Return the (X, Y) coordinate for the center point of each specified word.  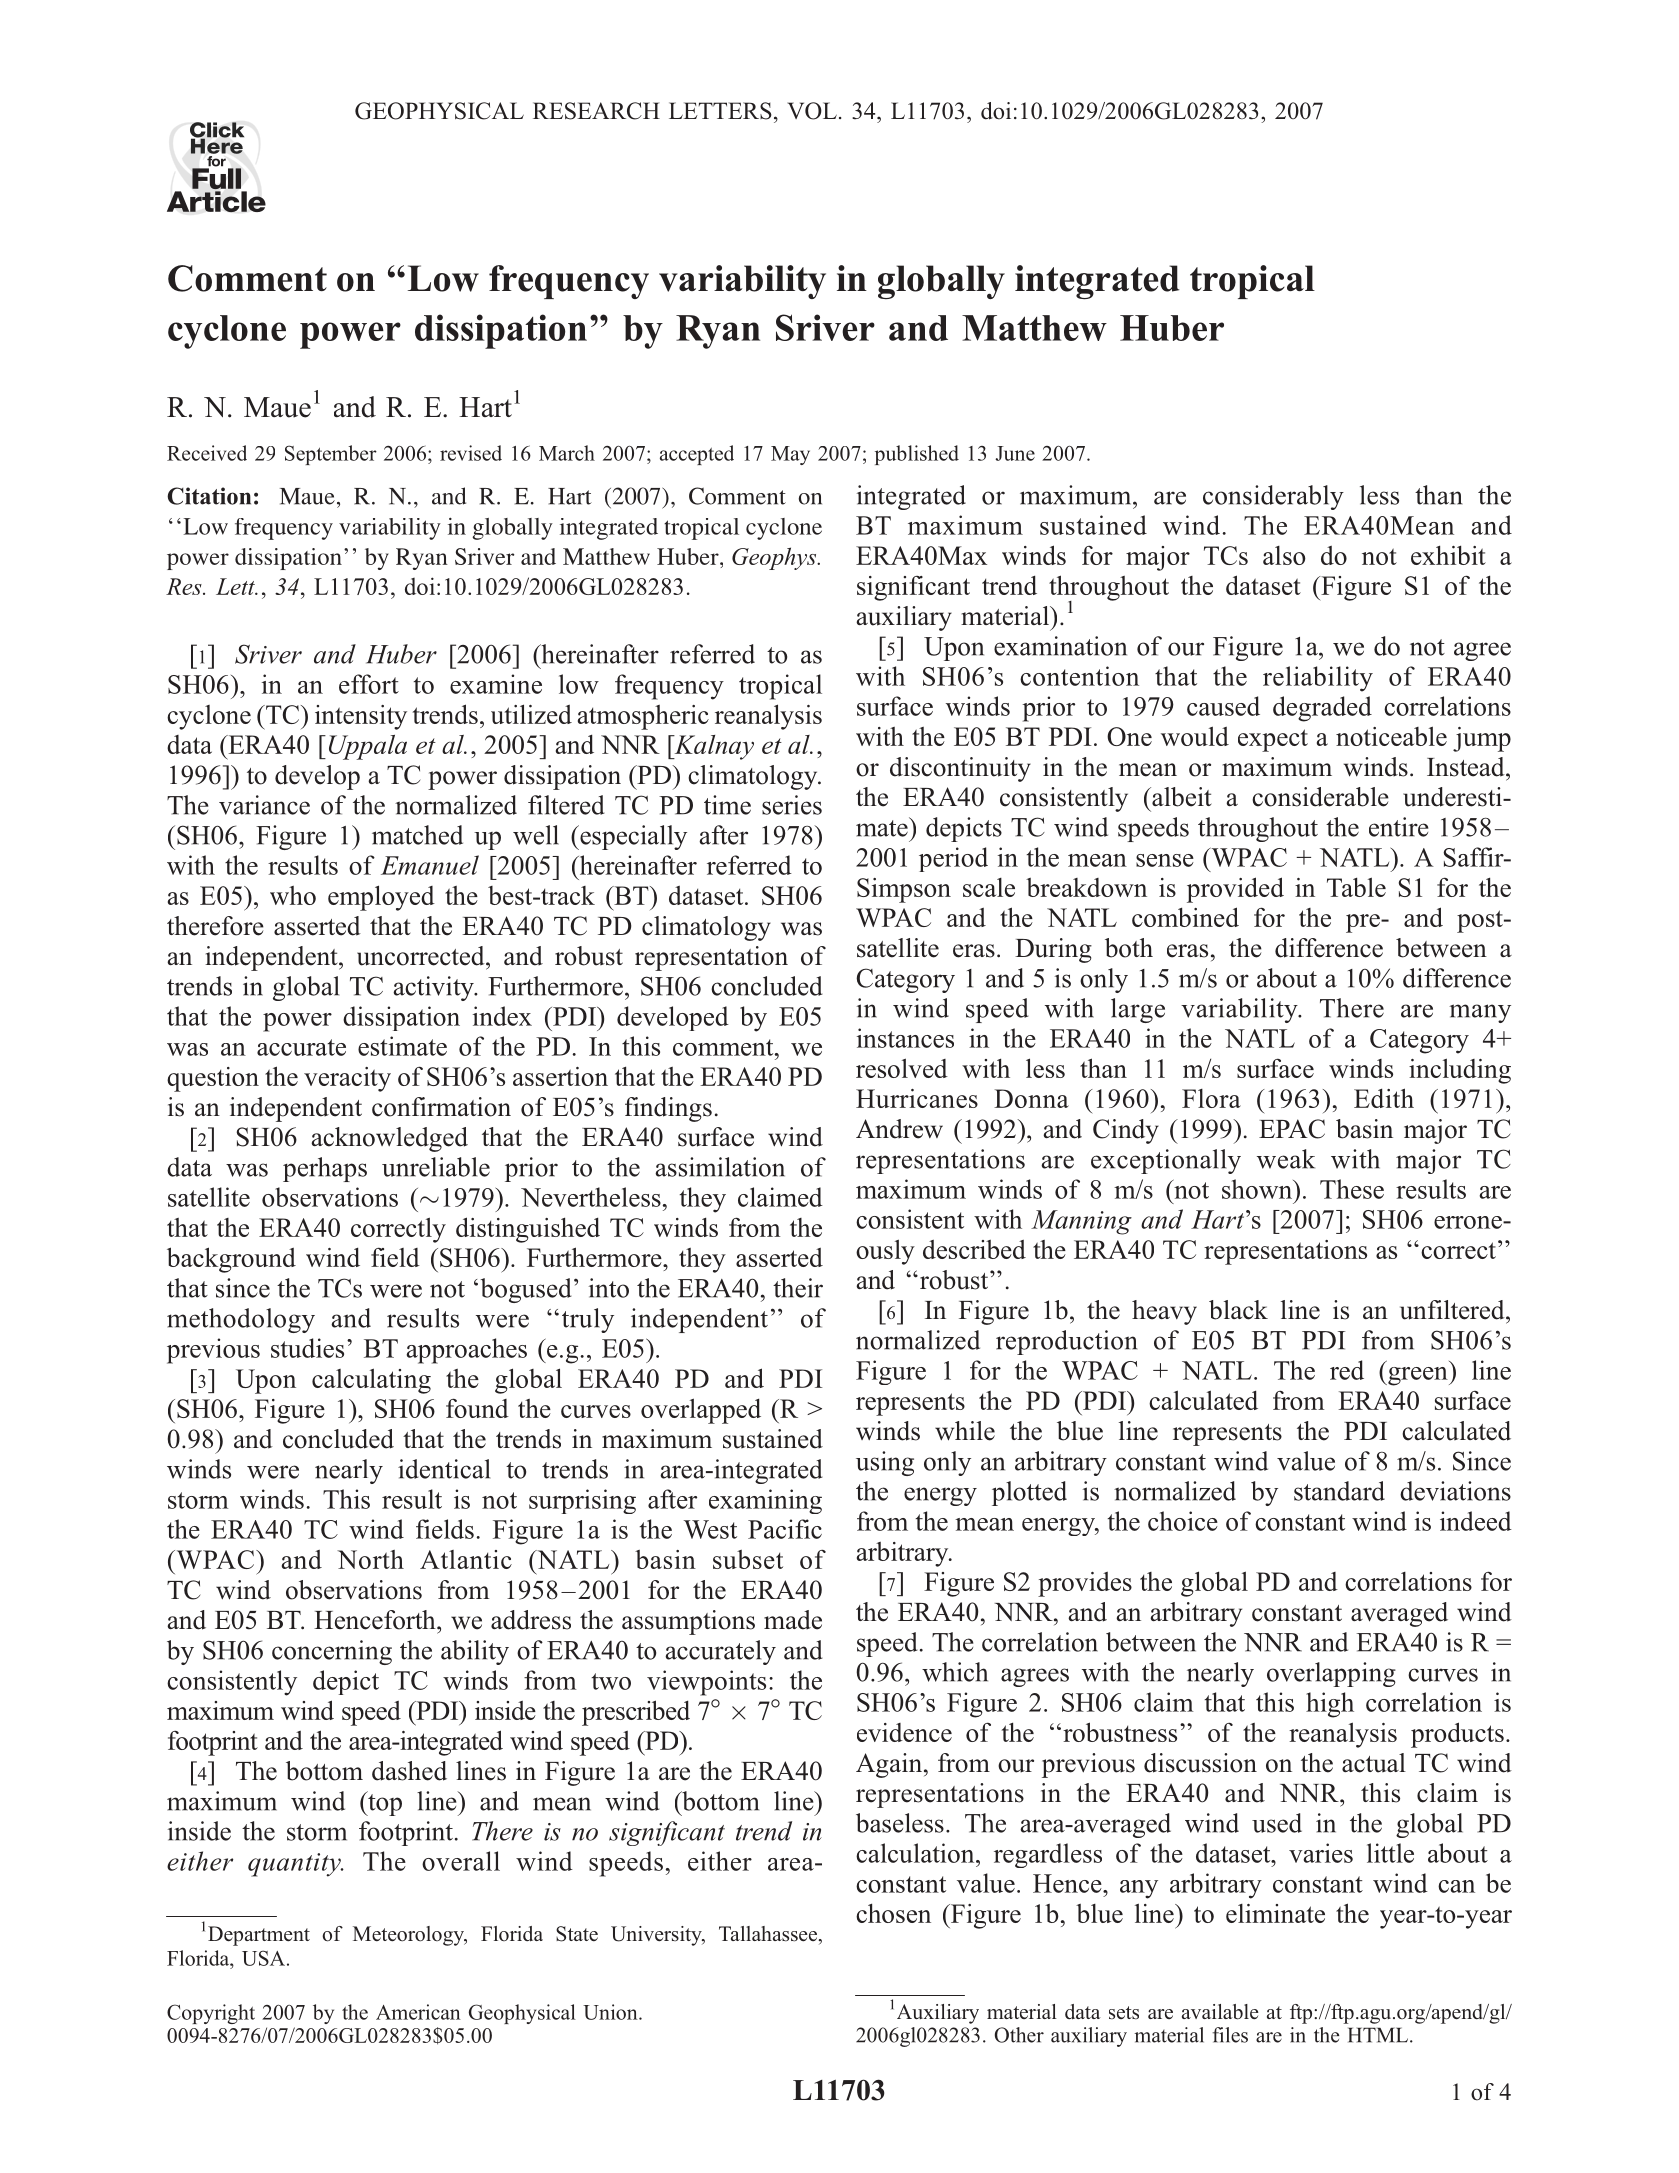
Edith (1384, 1098)
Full (218, 179)
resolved (902, 1068)
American (418, 2012)
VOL (812, 111)
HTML (1379, 2035)
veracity (347, 1079)
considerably (1273, 497)
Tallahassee (768, 1934)
